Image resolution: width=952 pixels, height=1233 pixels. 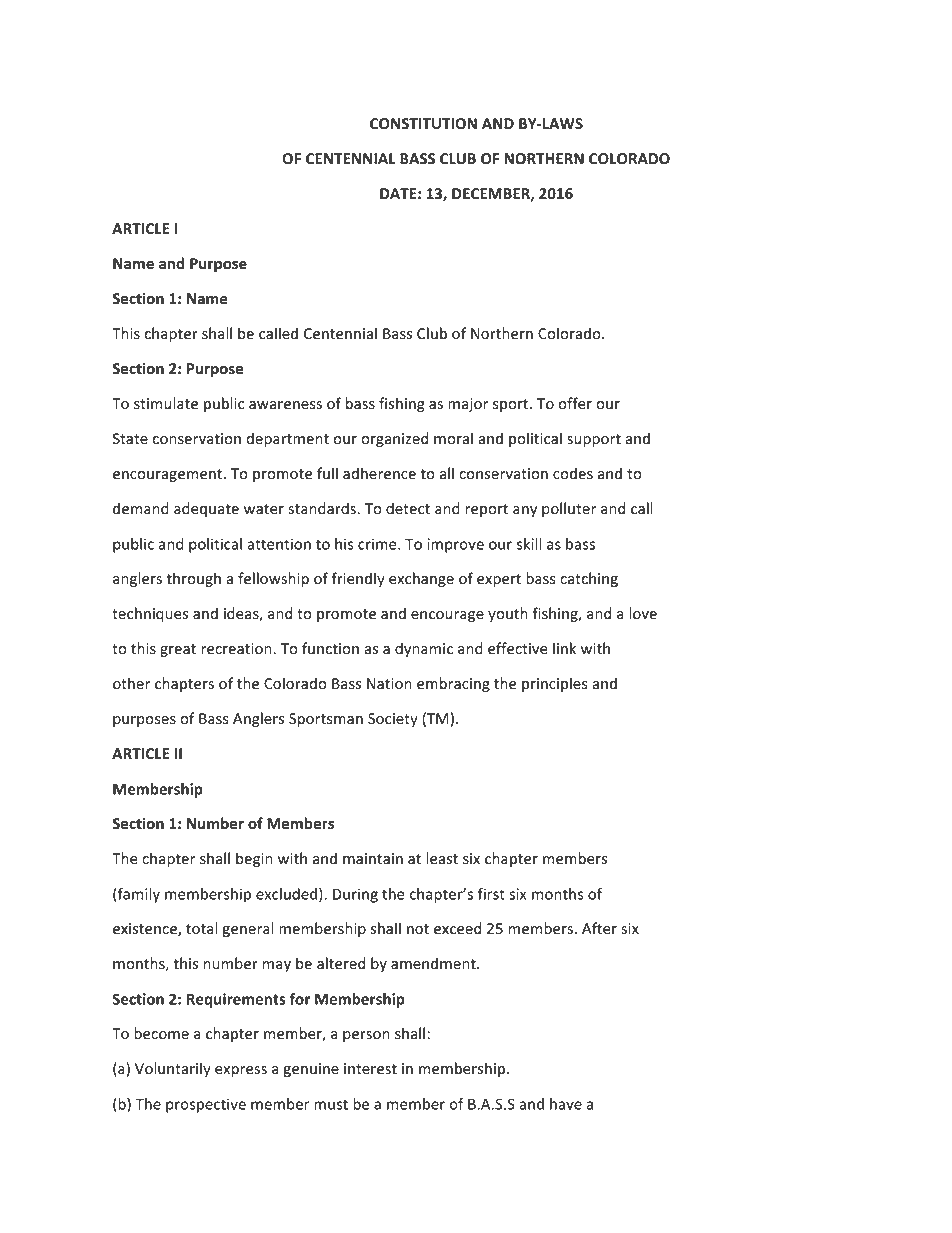 What do you see at coordinates (358, 579) in the document?
I see `friendly` at bounding box center [358, 579].
